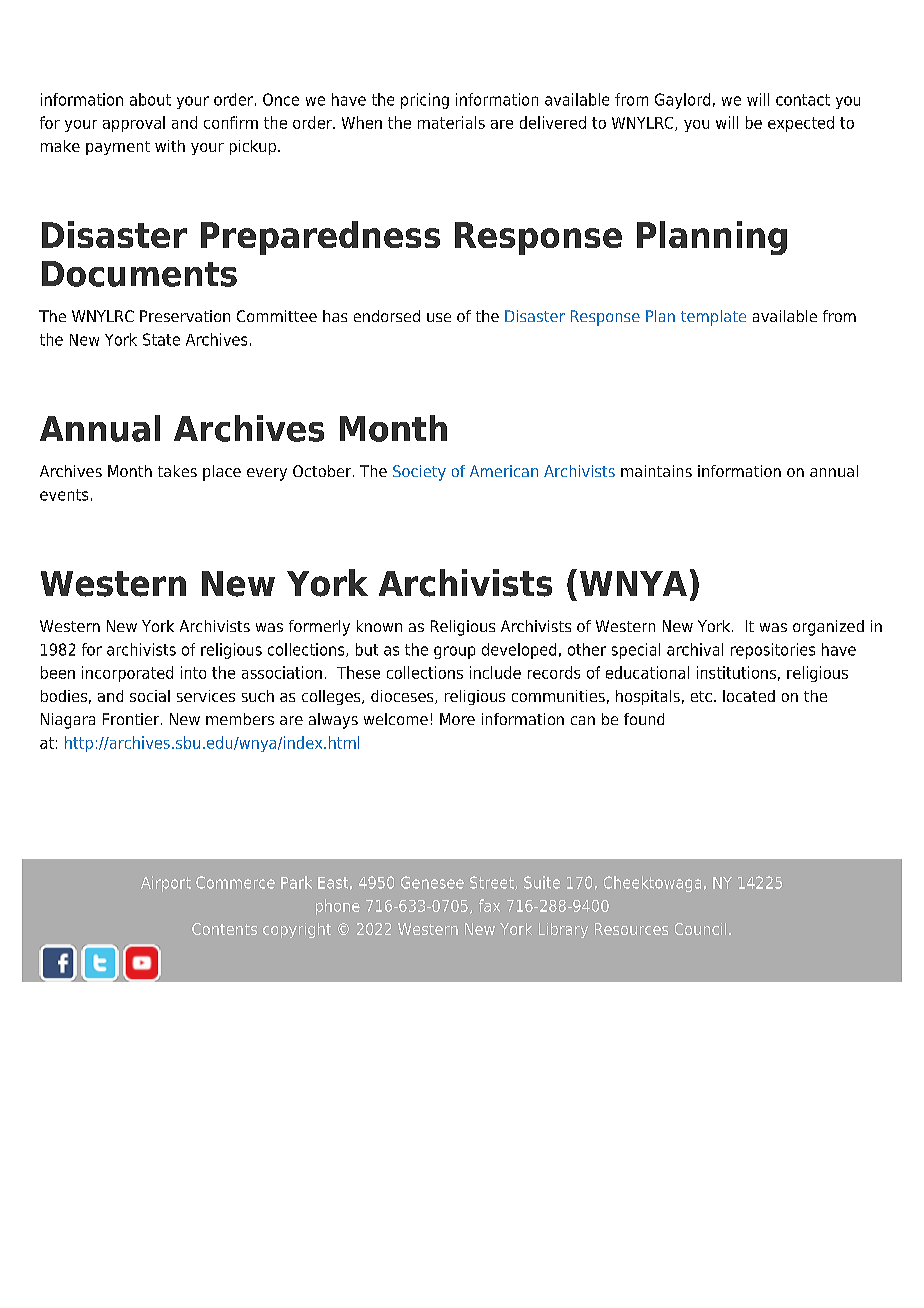  I want to click on Airport, so click(166, 884).
